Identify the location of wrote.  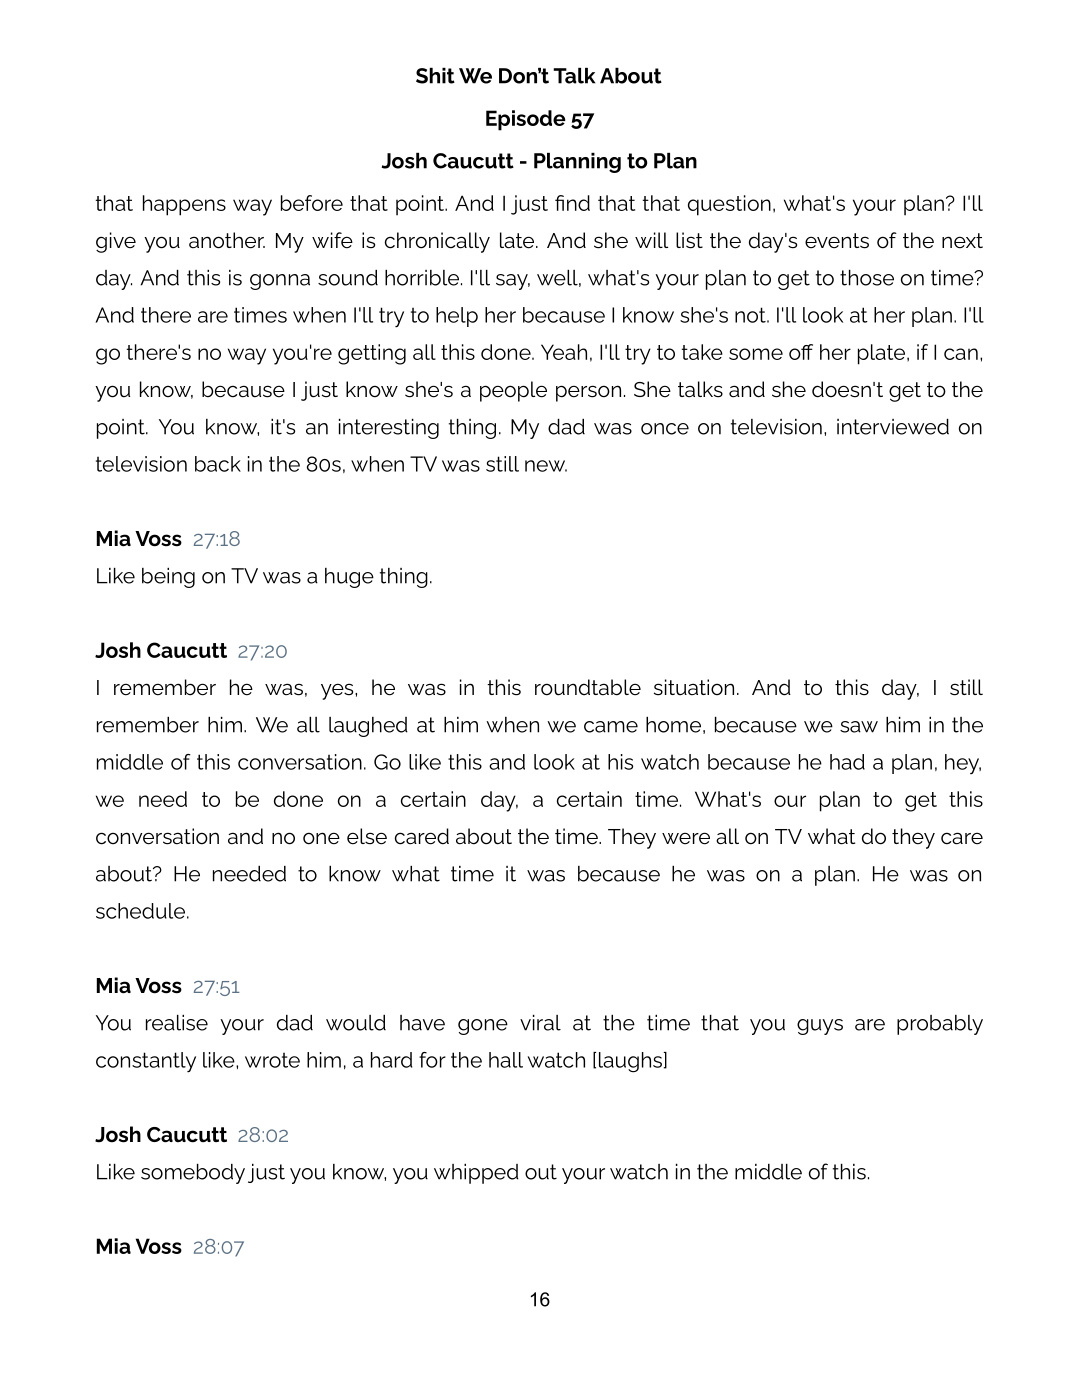
(272, 1060).
